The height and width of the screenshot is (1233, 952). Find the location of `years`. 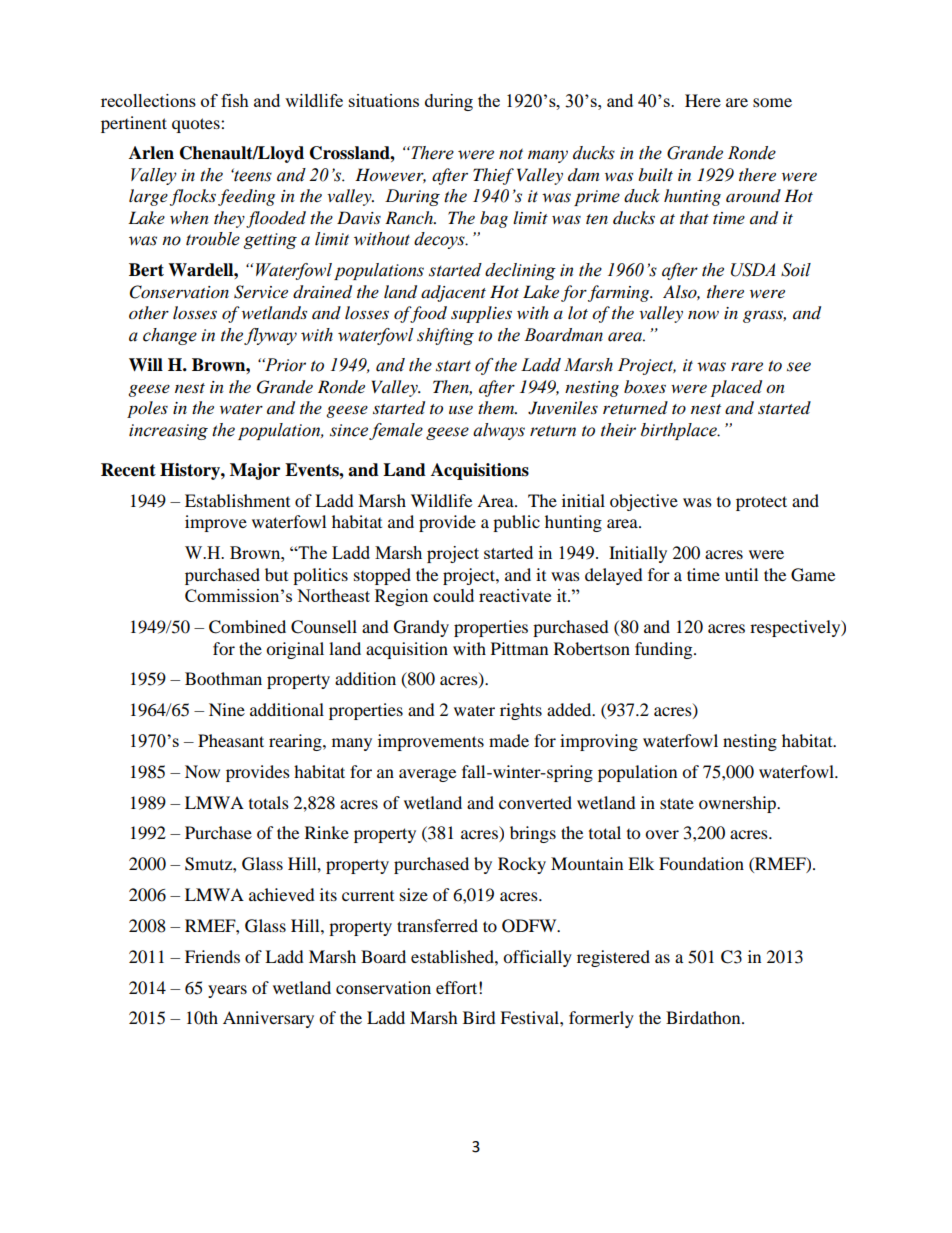

years is located at coordinates (227, 991).
